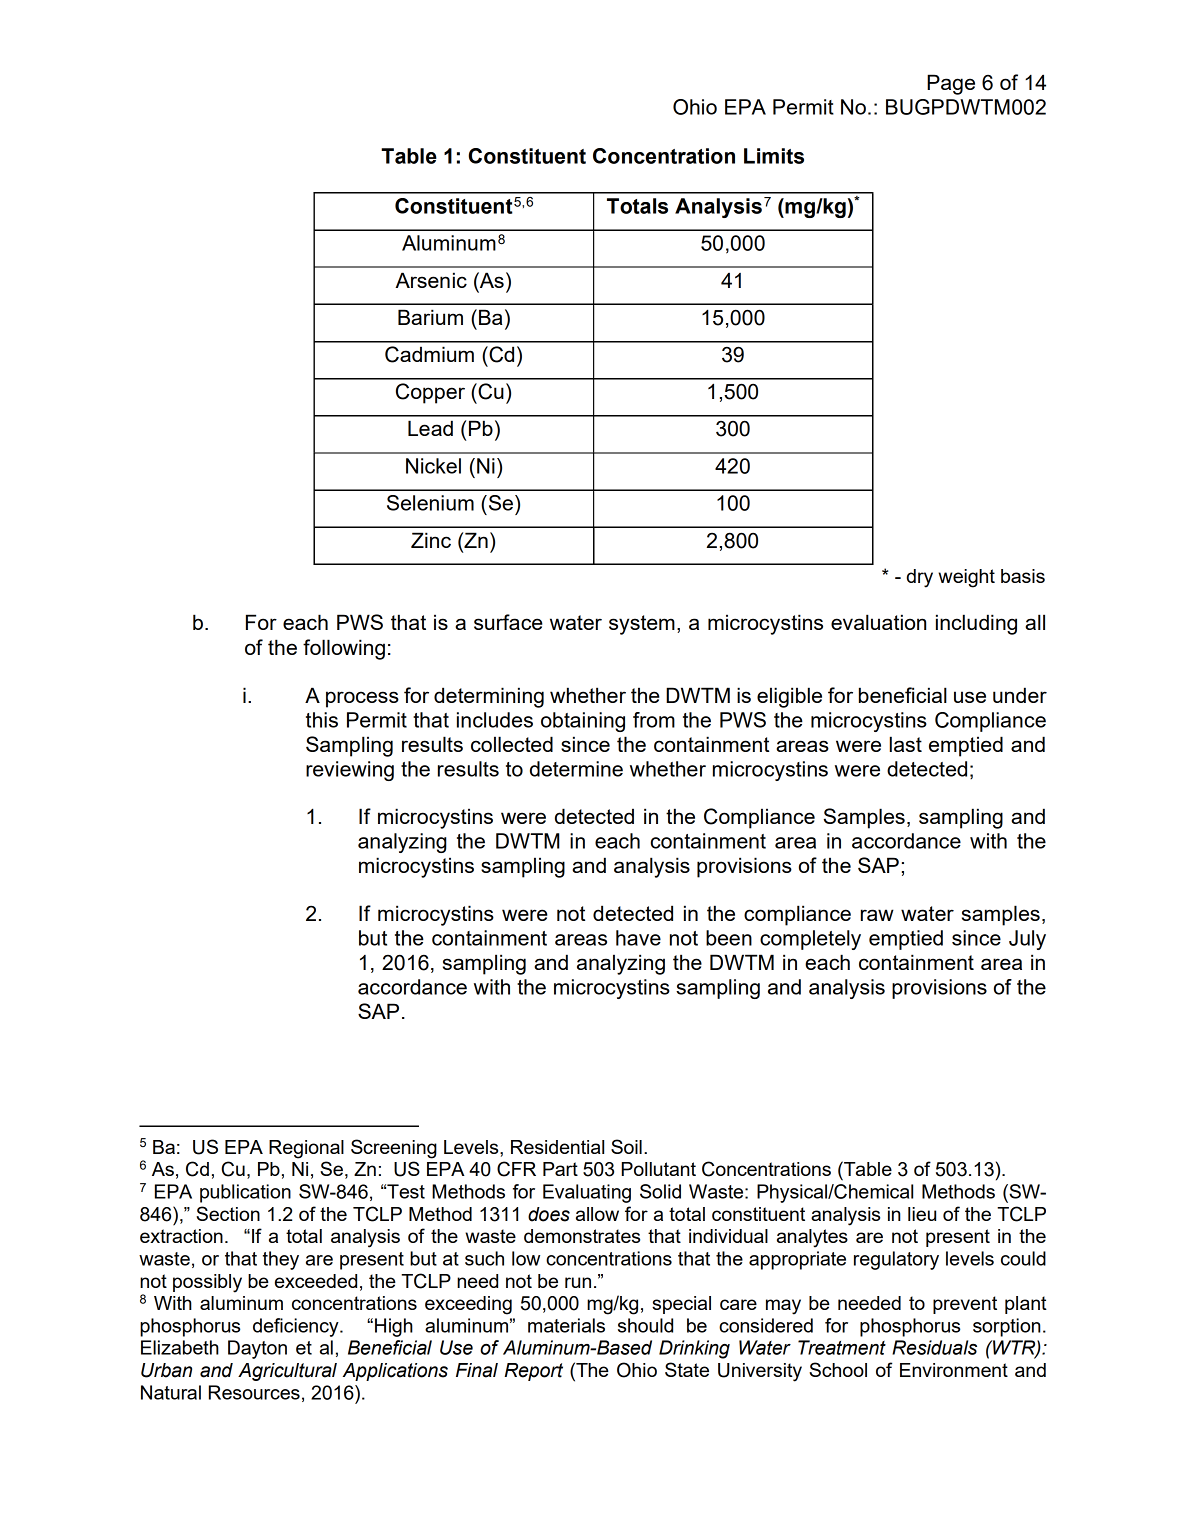 The image size is (1187, 1536). I want to click on Residuals, so click(934, 1347).
